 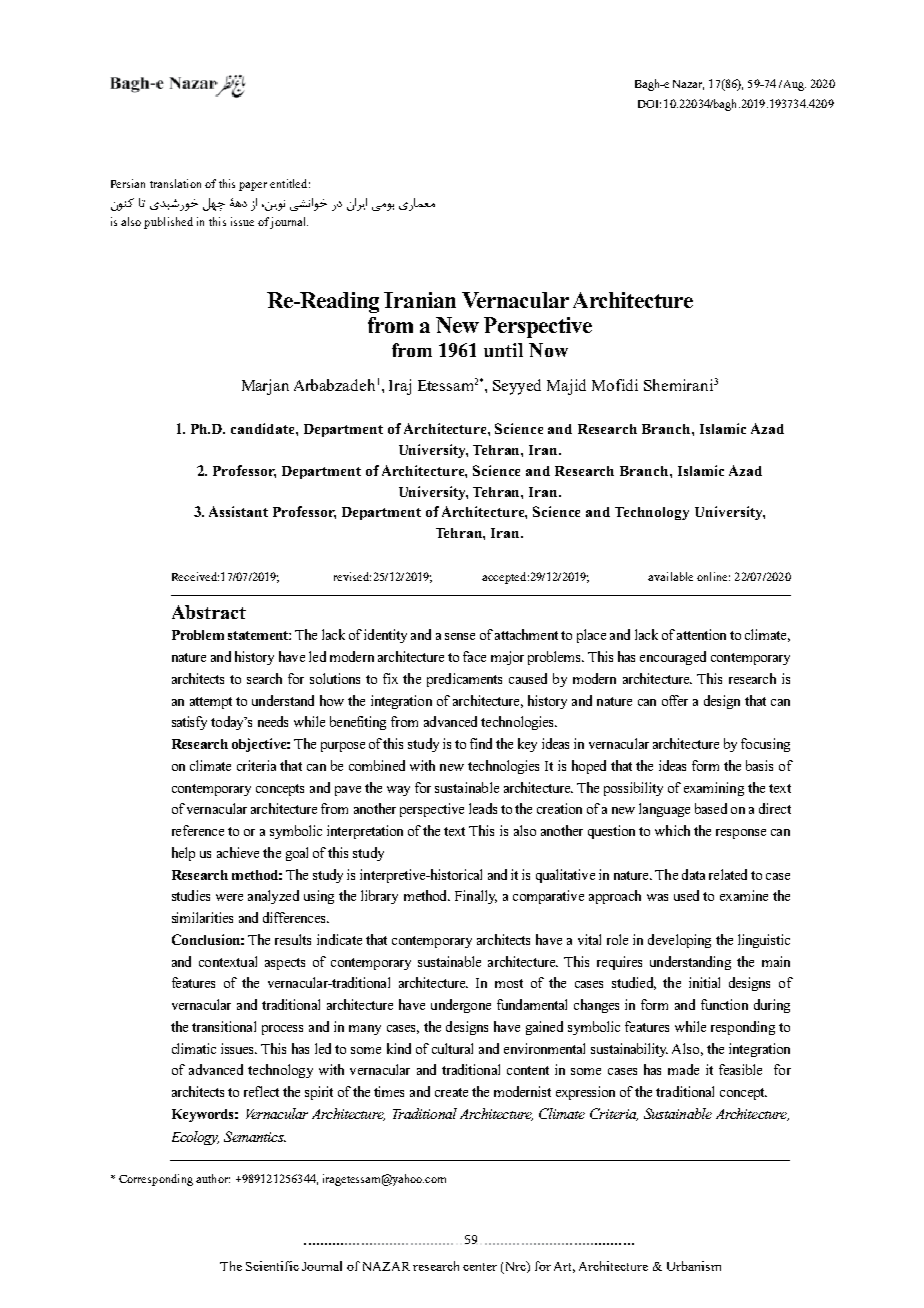 What do you see at coordinates (168, 223) in the screenshot?
I see `published` at bounding box center [168, 223].
